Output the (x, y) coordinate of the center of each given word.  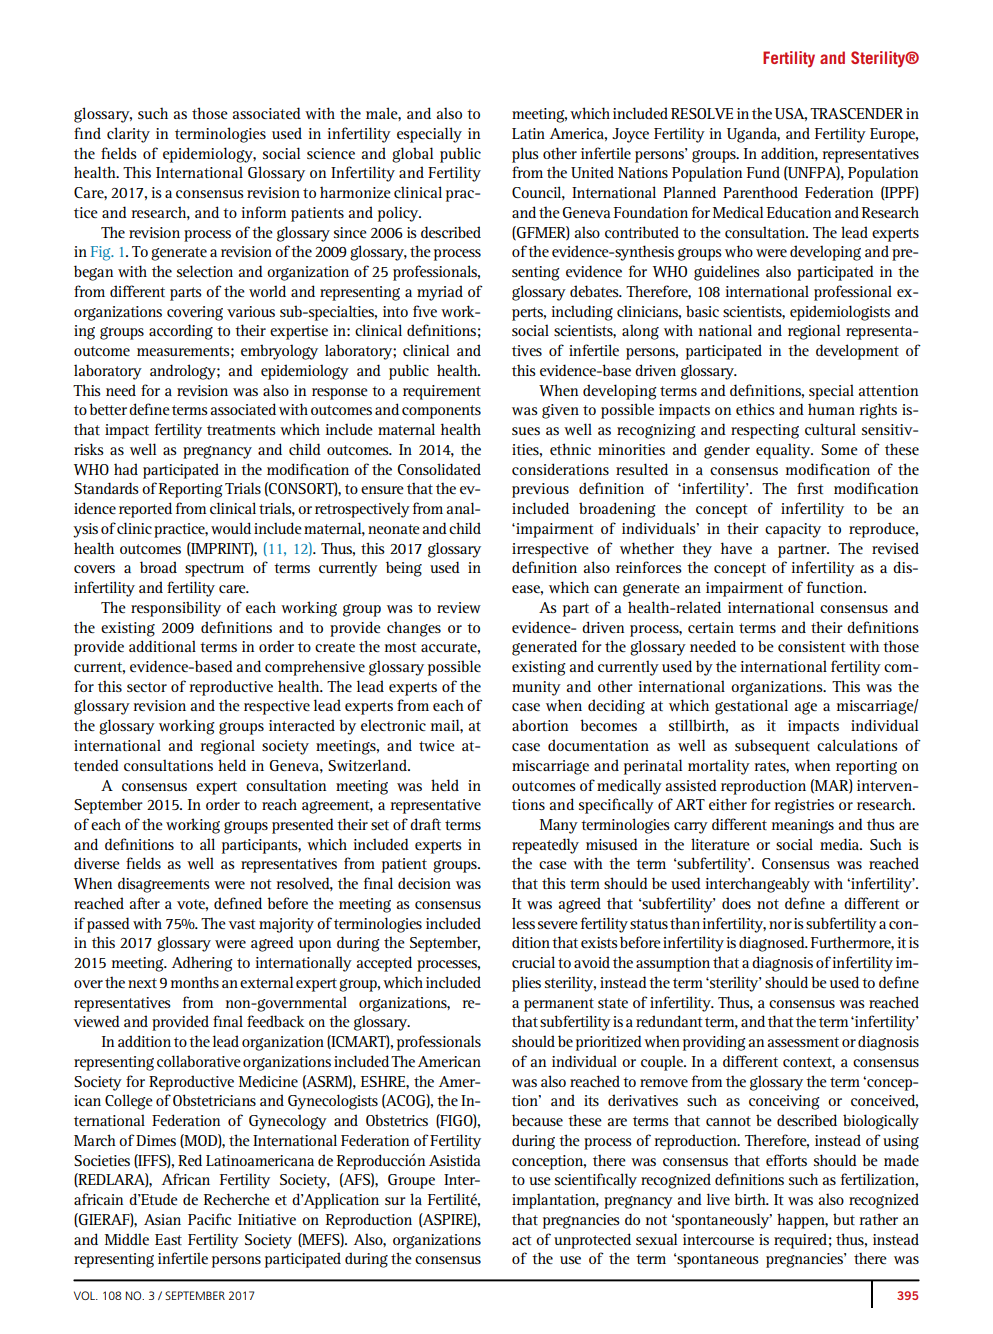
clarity (128, 135)
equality (784, 451)
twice (437, 745)
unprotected (592, 1241)
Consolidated (439, 469)
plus (525, 155)
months (195, 982)
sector (147, 687)
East (168, 1239)
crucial (533, 962)
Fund (763, 172)
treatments (241, 430)
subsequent (772, 747)
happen (802, 1221)
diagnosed (773, 944)
